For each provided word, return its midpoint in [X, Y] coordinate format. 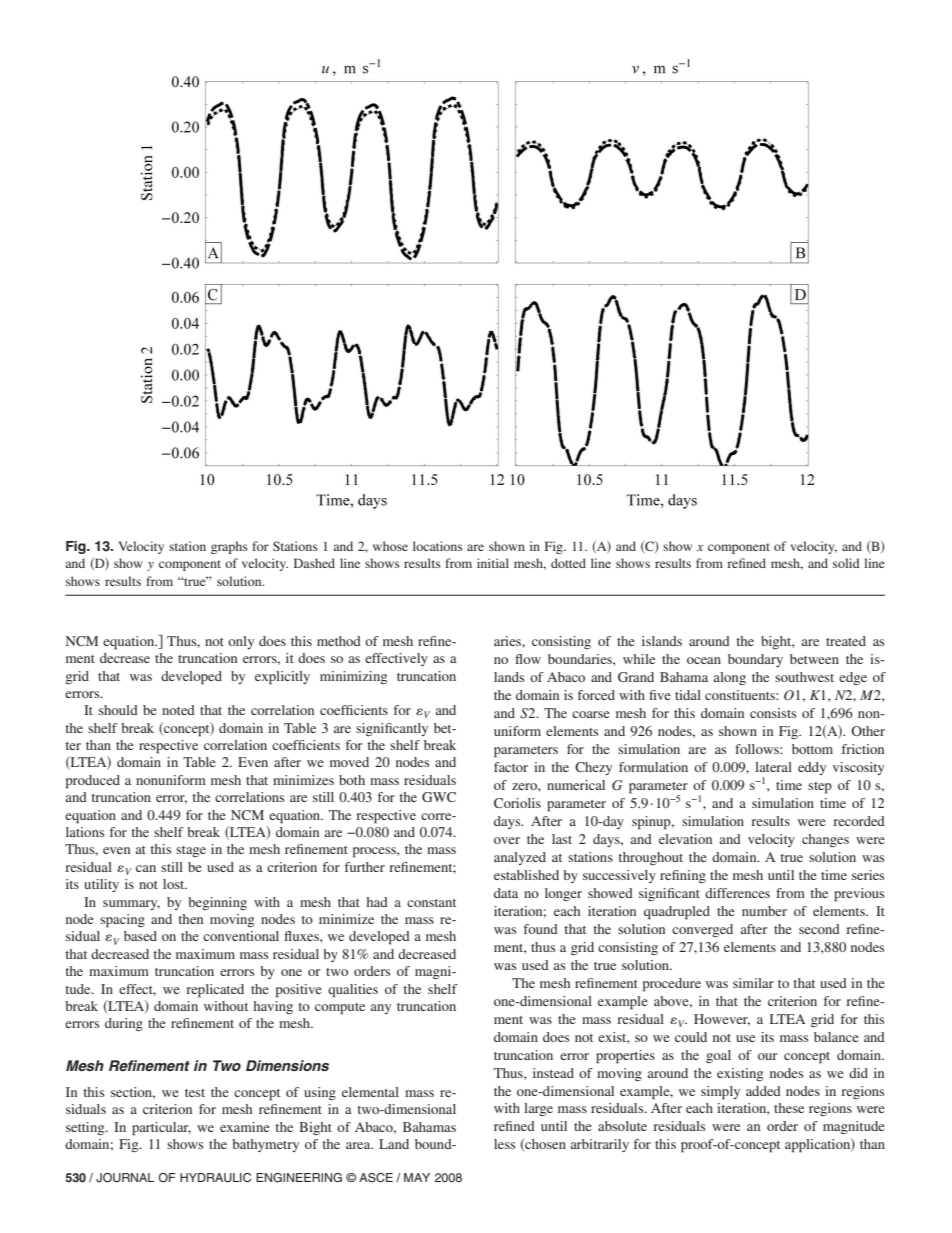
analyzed [520, 858]
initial [493, 563]
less [504, 1144]
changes [825, 840]
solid [846, 563]
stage [191, 851]
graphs [229, 547]
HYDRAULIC [215, 1178]
